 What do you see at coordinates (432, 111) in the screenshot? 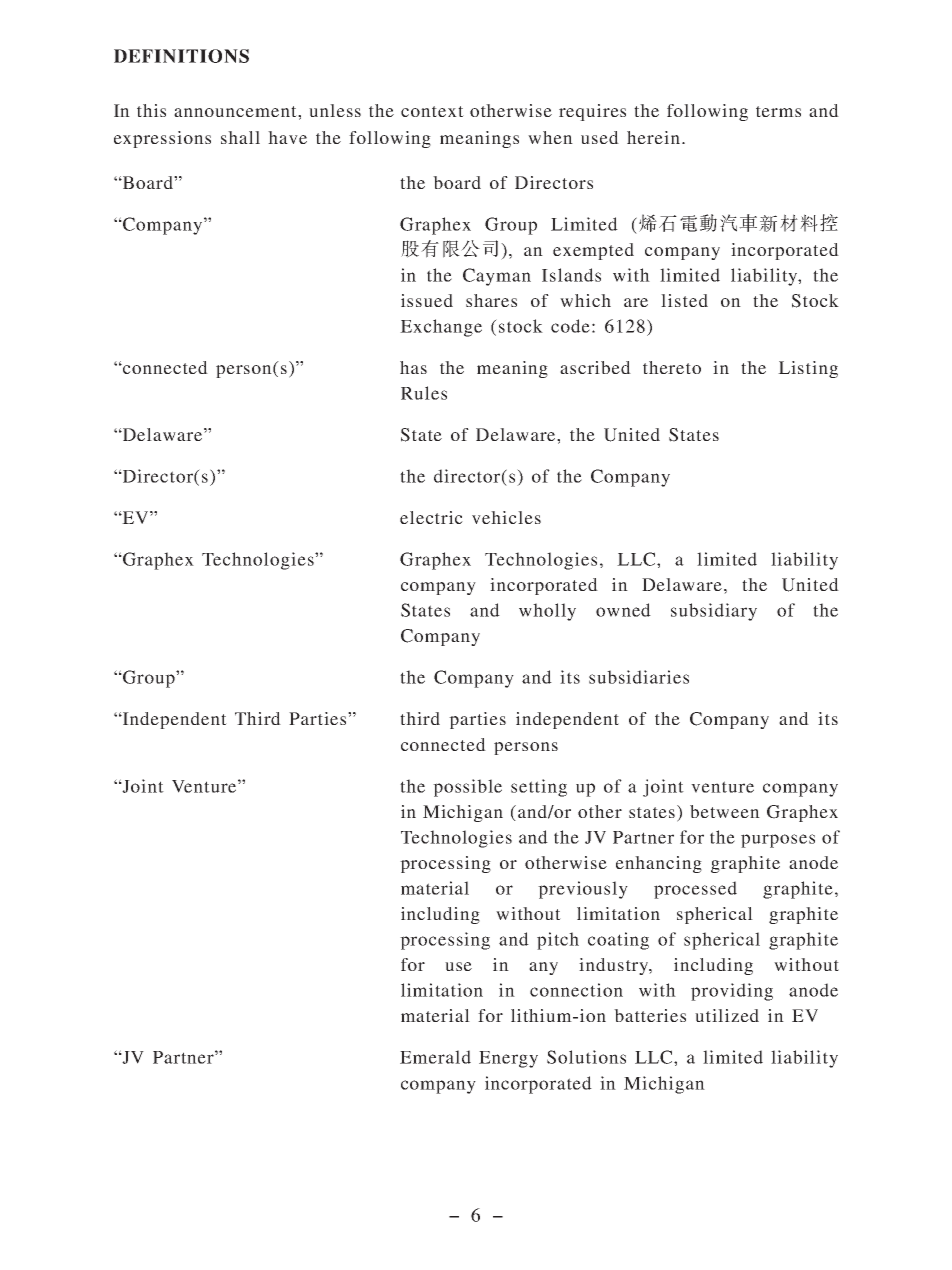
I see `context` at bounding box center [432, 111].
